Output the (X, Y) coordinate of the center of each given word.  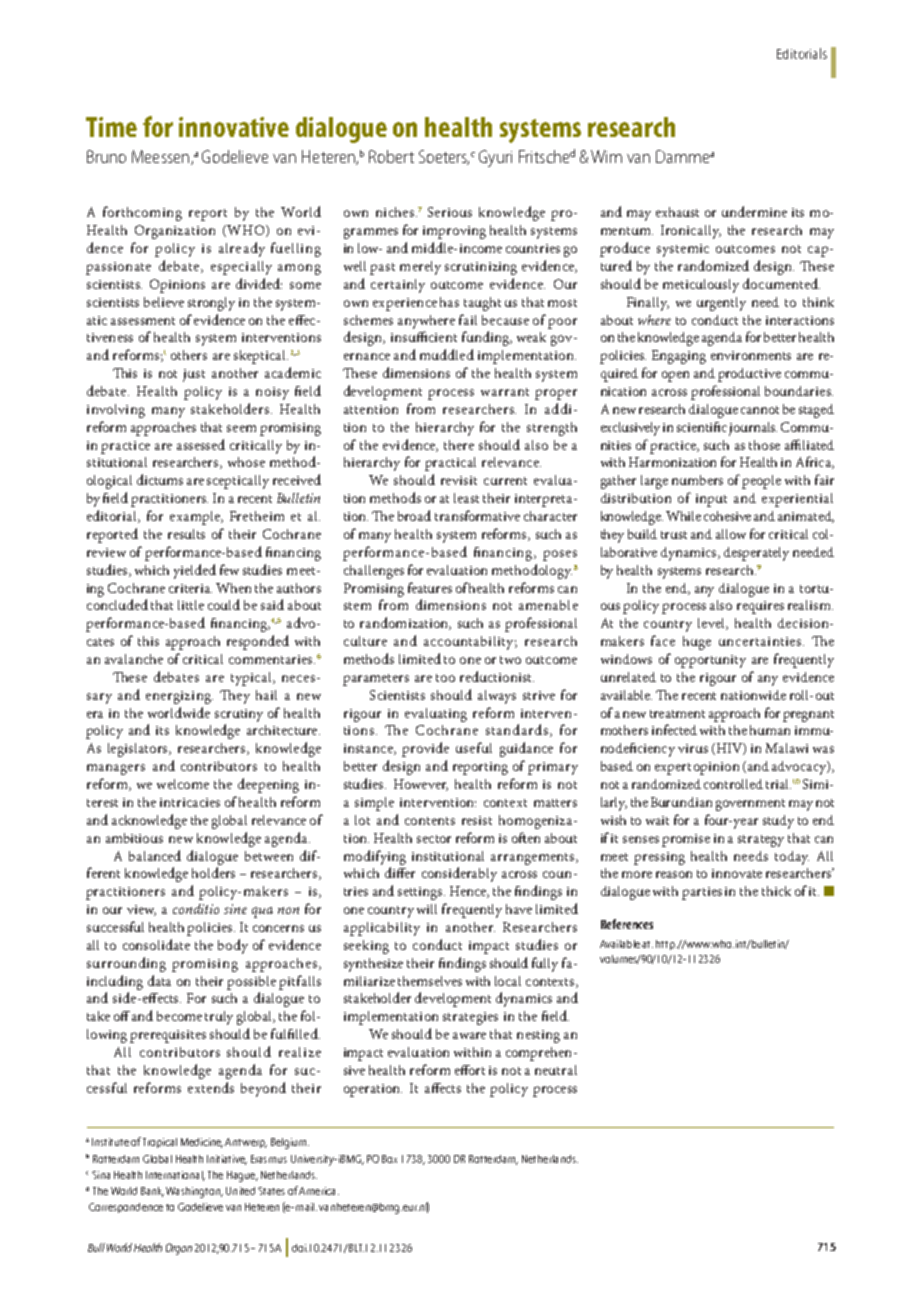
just (194, 375)
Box (389, 1159)
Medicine (202, 1143)
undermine (754, 211)
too (445, 678)
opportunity (710, 661)
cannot (760, 410)
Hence (469, 892)
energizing (179, 697)
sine (235, 909)
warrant (505, 392)
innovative (234, 127)
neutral (556, 1070)
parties (702, 893)
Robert (391, 156)
